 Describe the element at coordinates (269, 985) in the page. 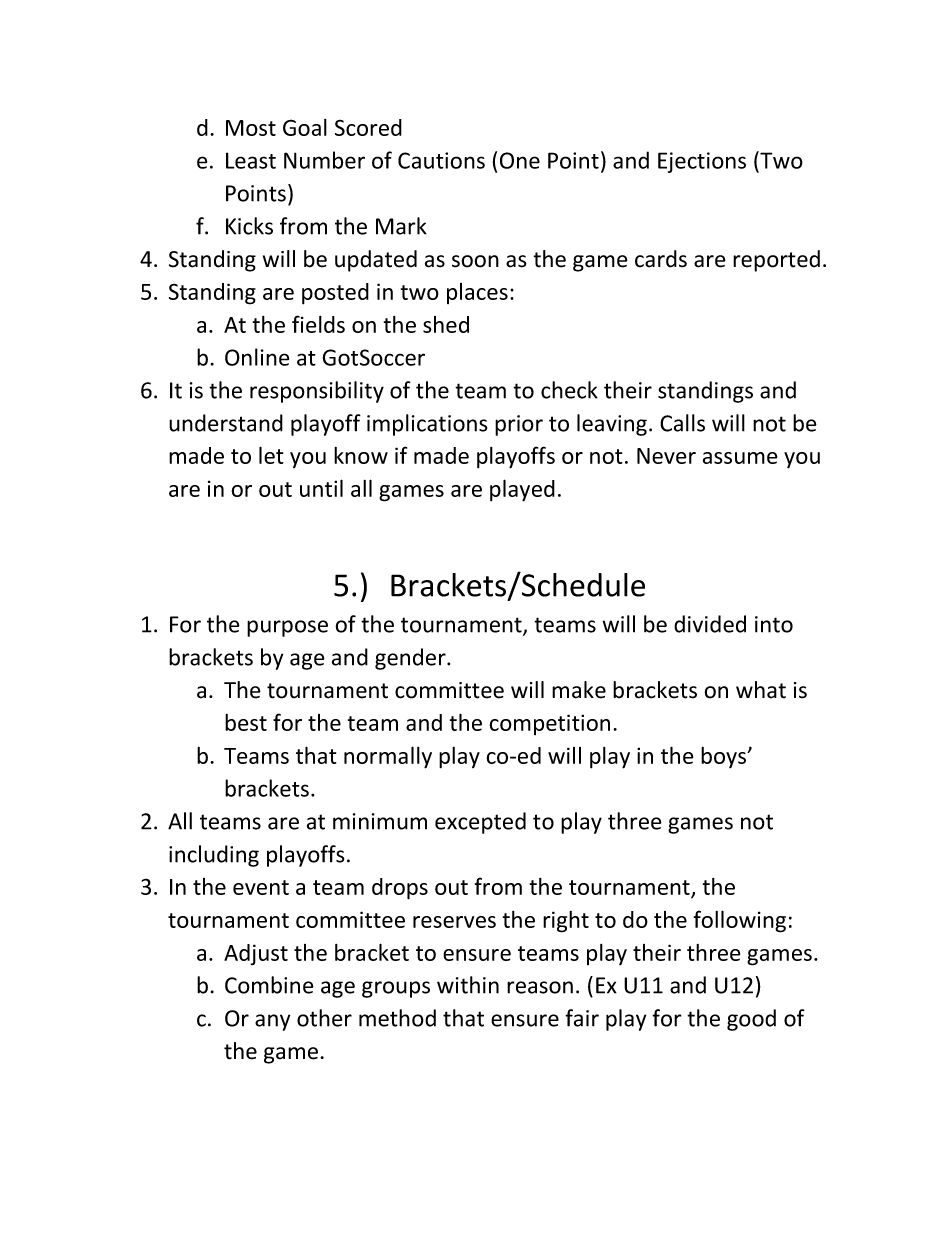

I see `Combine` at that location.
